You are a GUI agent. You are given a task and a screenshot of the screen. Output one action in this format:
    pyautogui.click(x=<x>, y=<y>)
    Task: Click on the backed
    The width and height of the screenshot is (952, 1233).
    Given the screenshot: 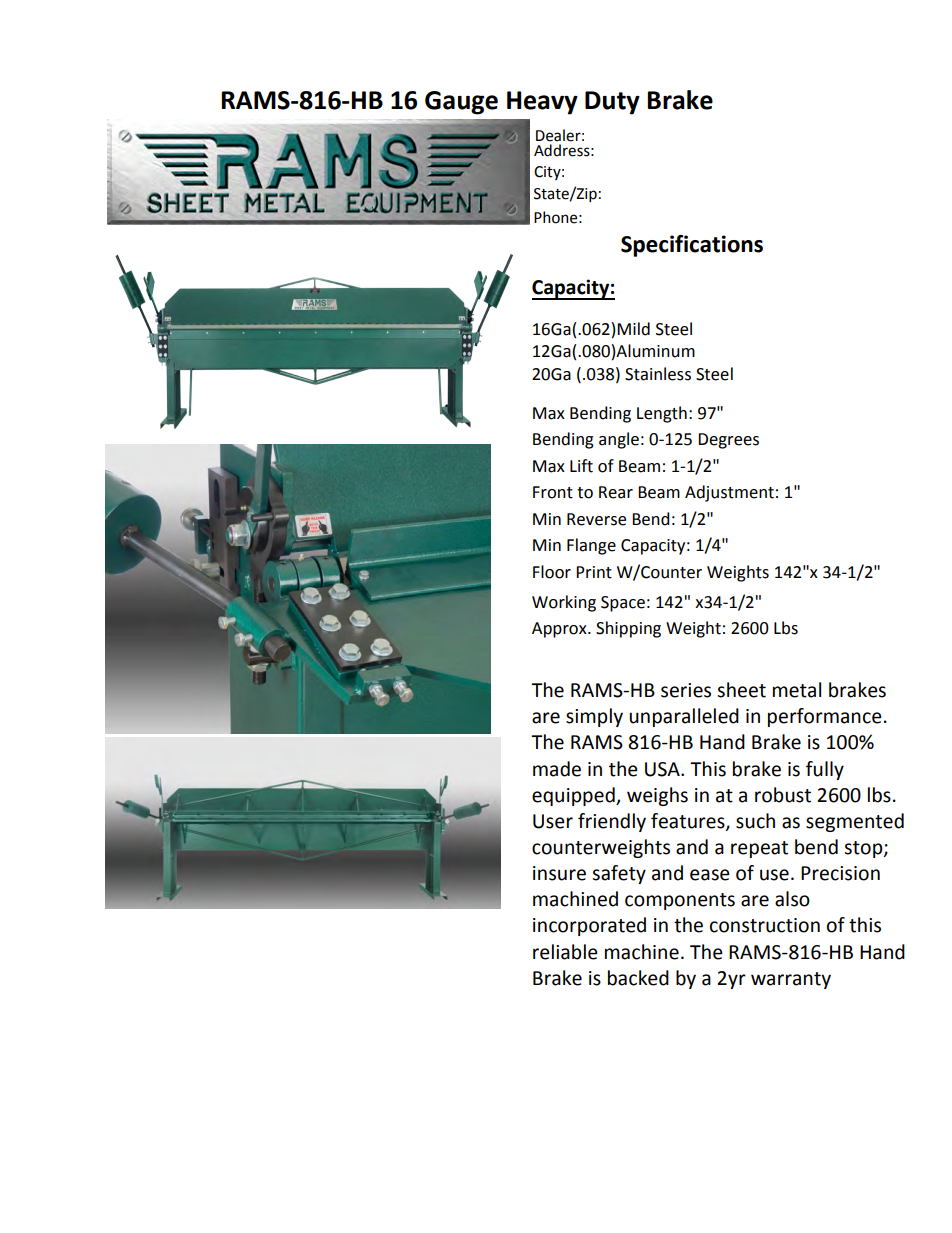 What is the action you would take?
    pyautogui.click(x=638, y=978)
